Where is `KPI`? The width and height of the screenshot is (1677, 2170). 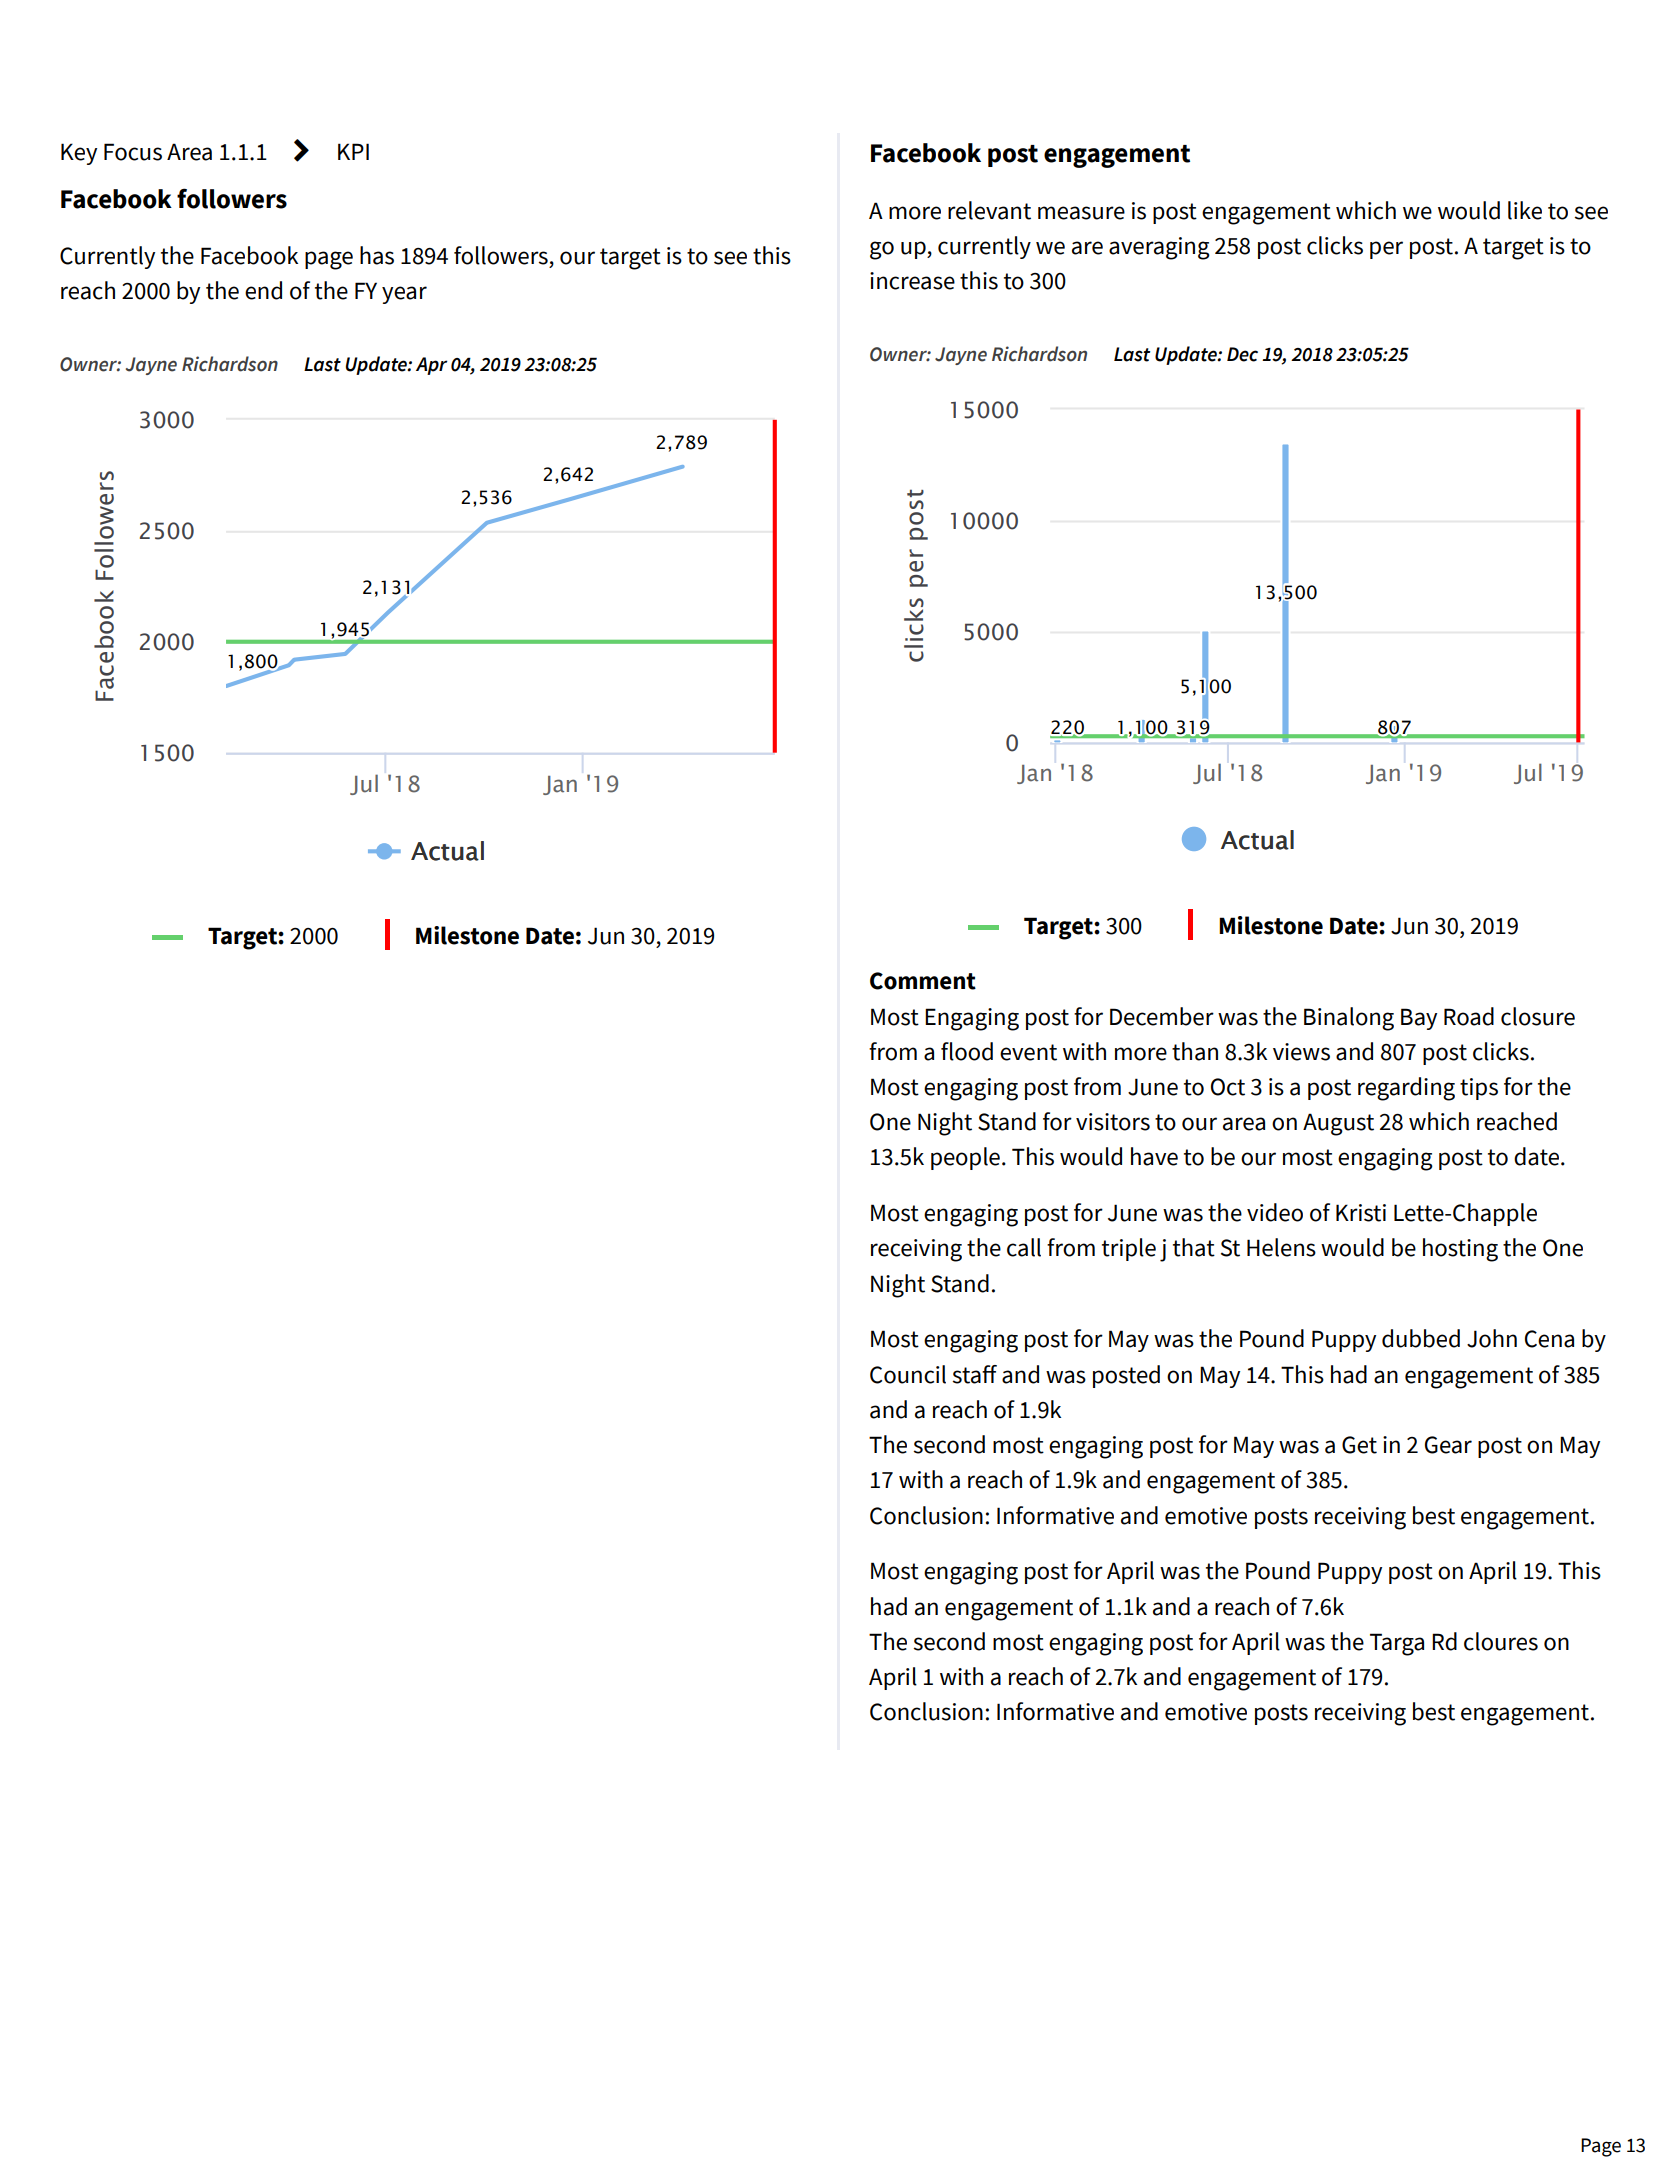
KPI is located at coordinates (353, 151).
